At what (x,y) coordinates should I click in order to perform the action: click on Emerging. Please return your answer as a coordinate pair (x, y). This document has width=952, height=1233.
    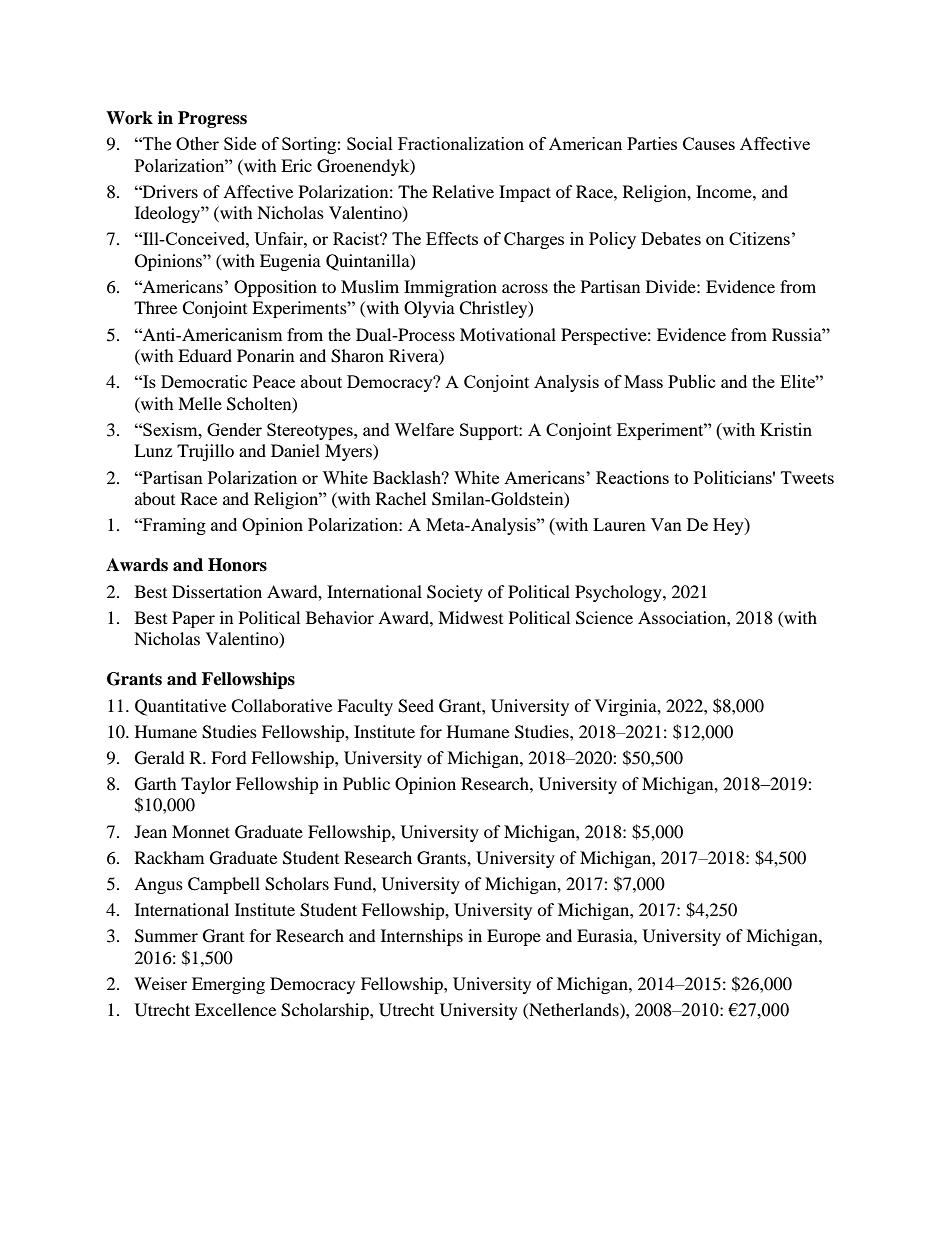
    Looking at the image, I should click on (228, 985).
